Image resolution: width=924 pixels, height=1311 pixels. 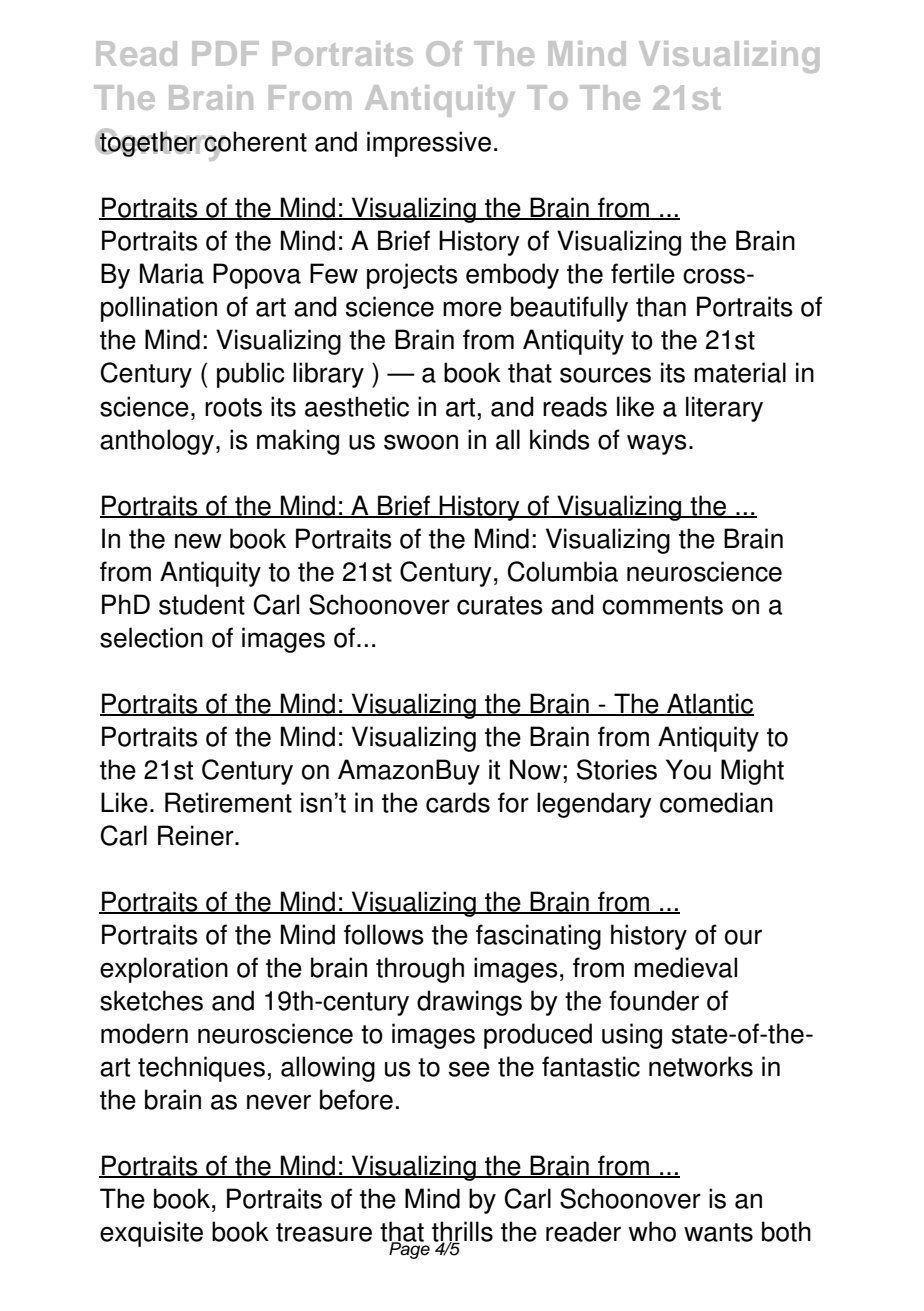 I want to click on exquisite, so click(x=151, y=1234).
